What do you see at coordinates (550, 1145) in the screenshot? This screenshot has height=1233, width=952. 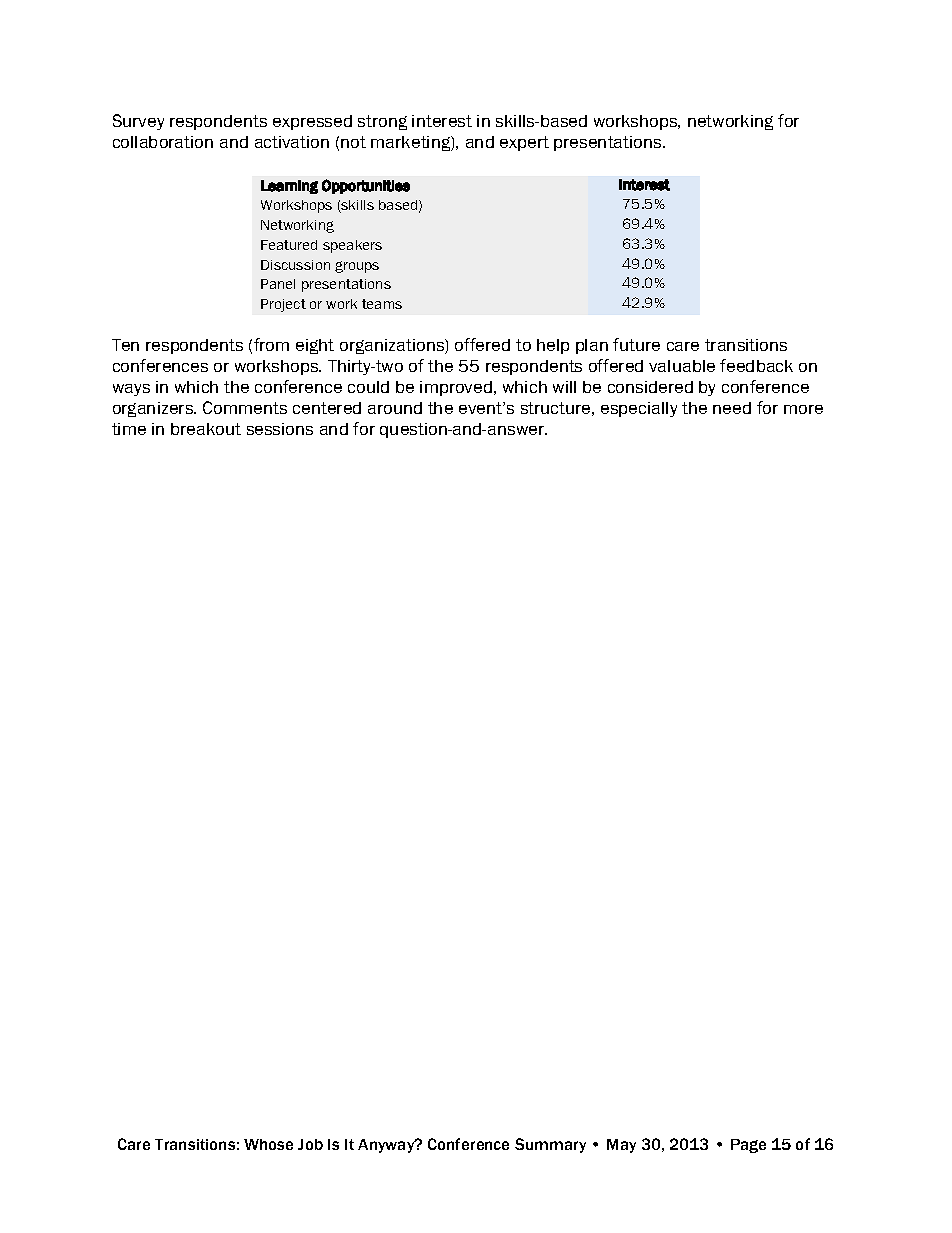 I see `Summary` at bounding box center [550, 1145].
